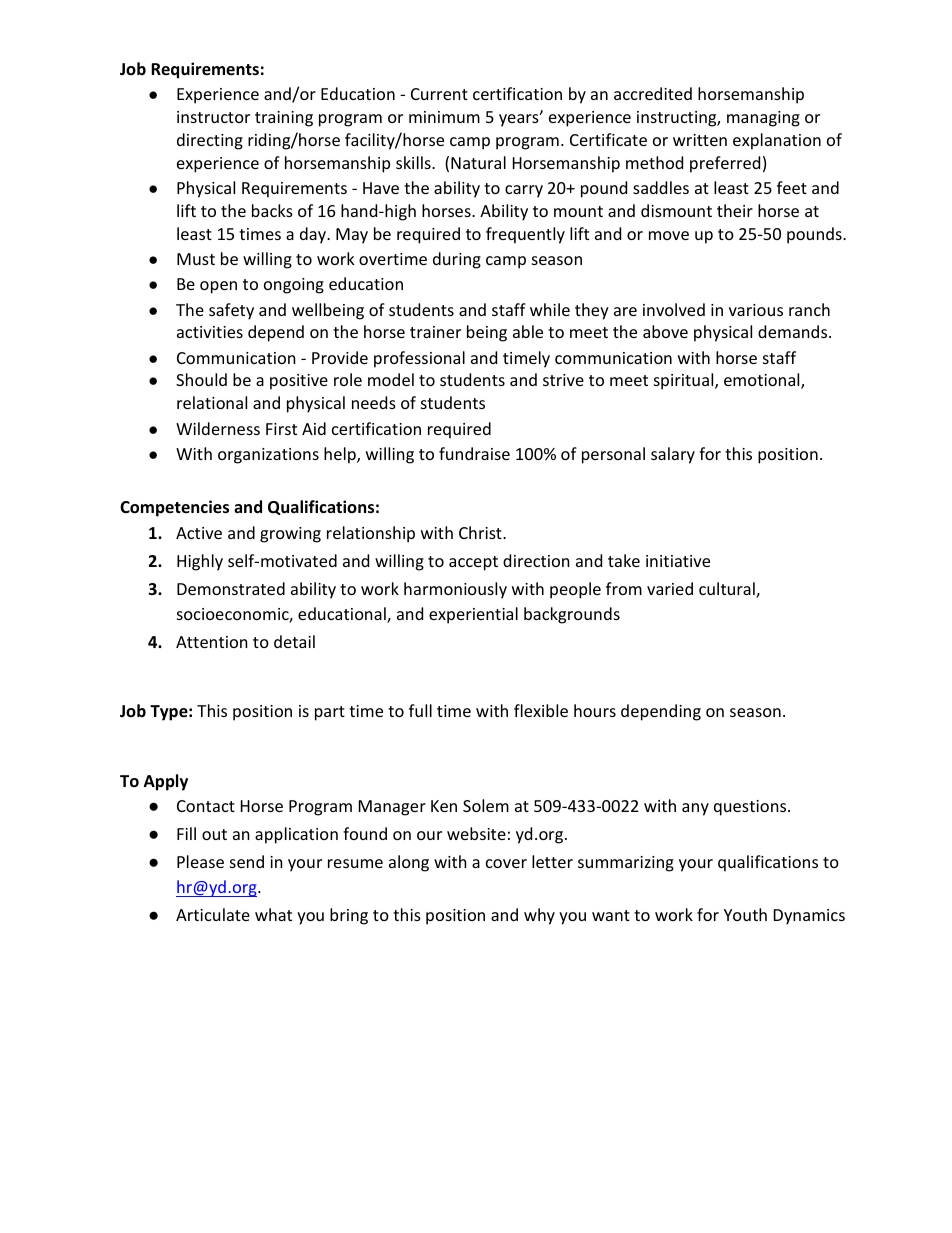 This screenshot has height=1233, width=952. What do you see at coordinates (213, 914) in the screenshot?
I see `Articulate` at bounding box center [213, 914].
